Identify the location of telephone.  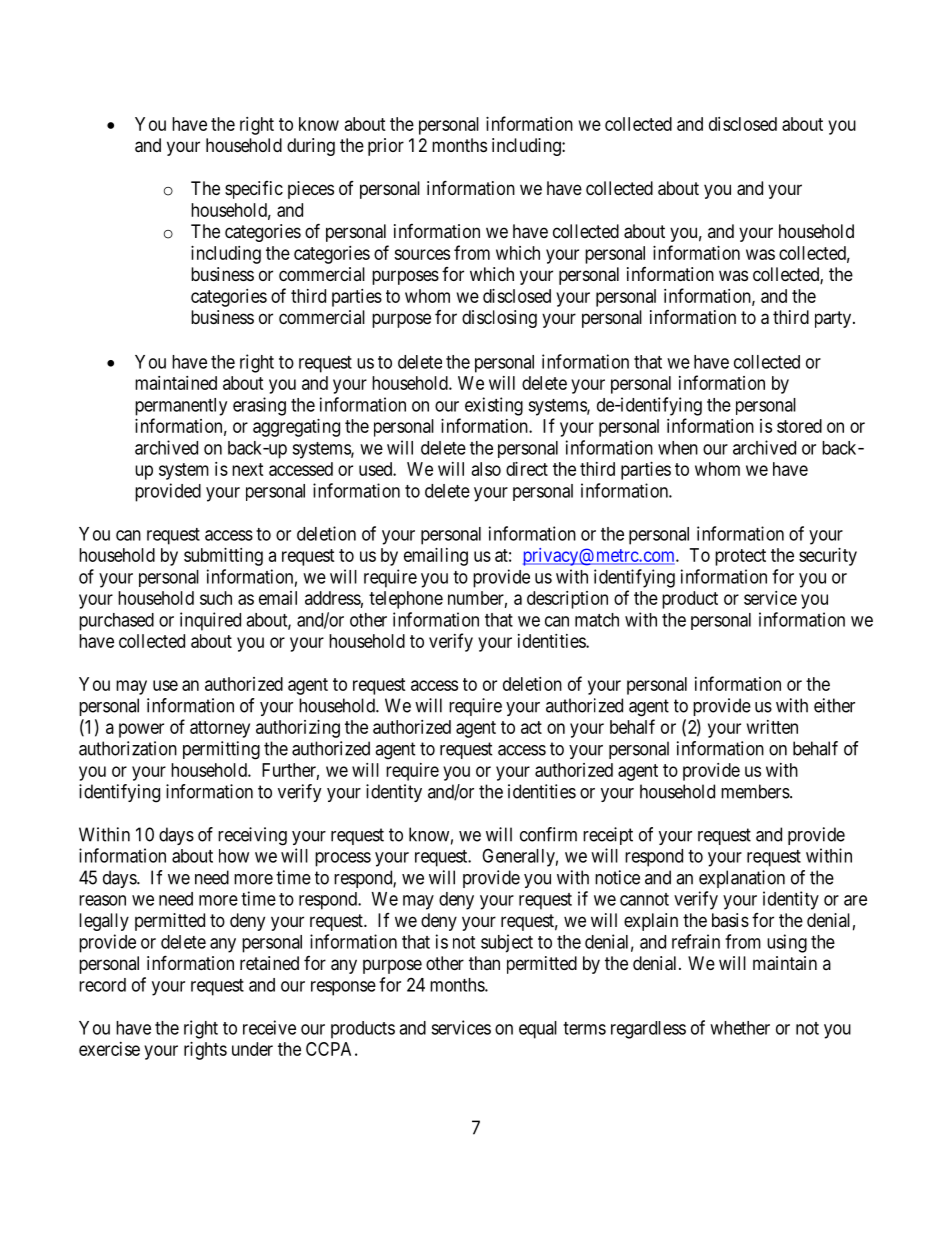
(406, 600).
